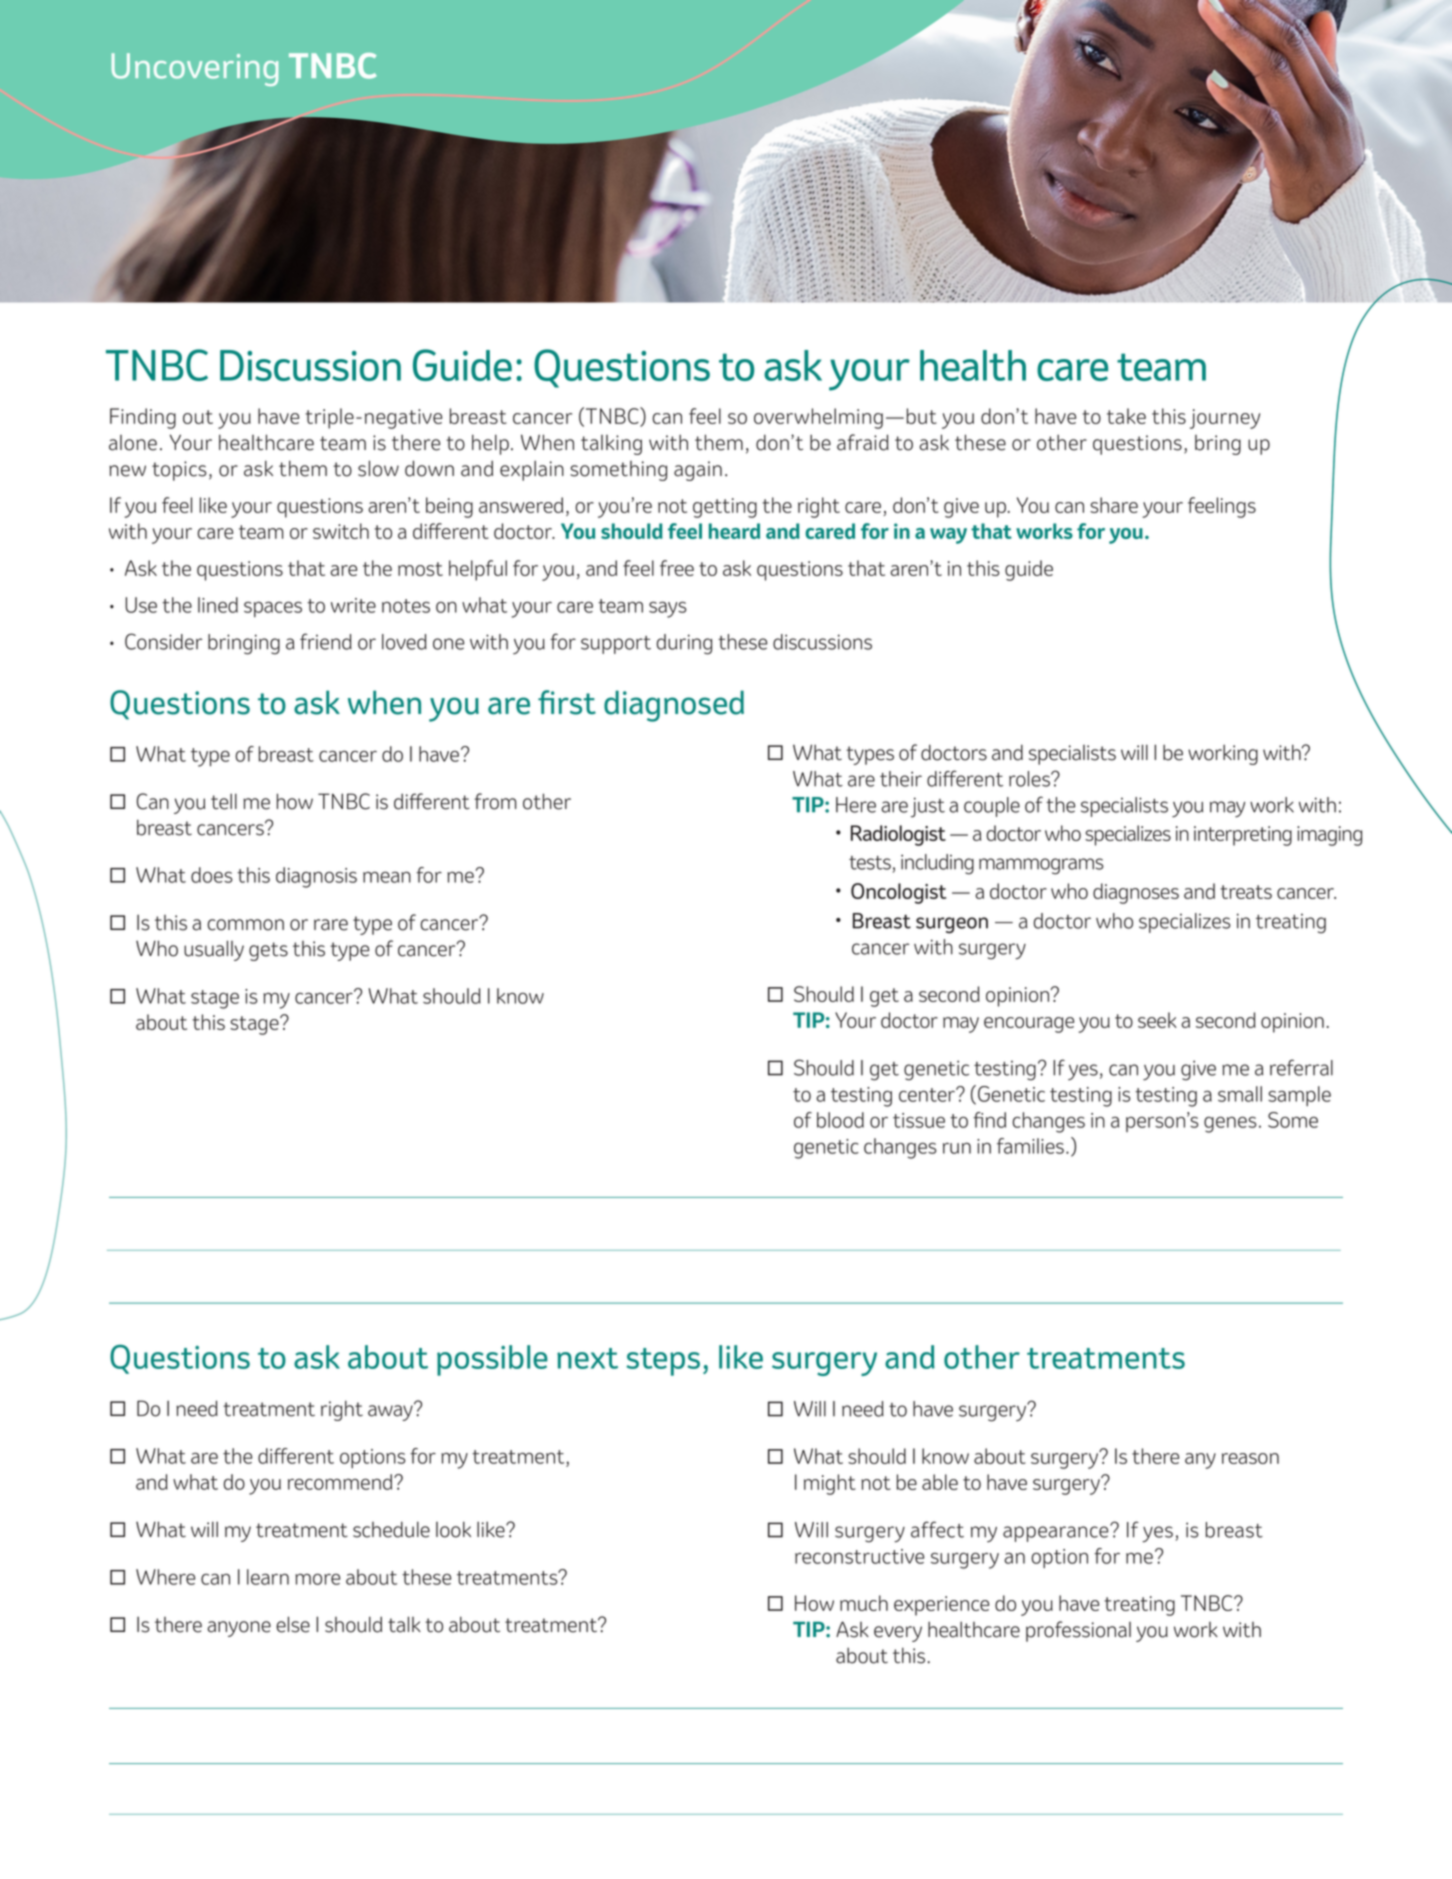 This screenshot has width=1452, height=1879. Describe the element at coordinates (326, 641) in the screenshot. I see `friend` at that location.
